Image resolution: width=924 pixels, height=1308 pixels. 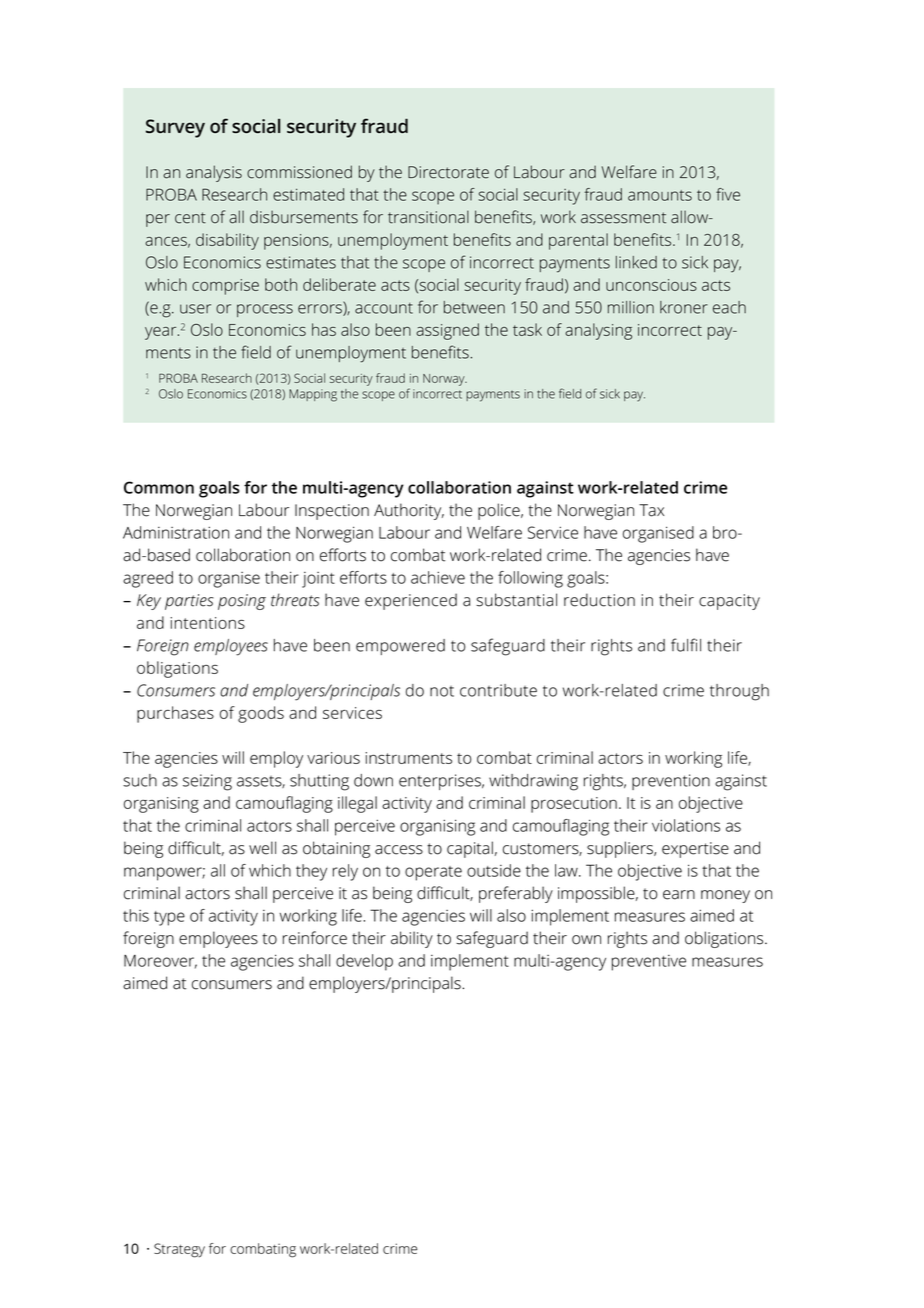 What do you see at coordinates (651, 510) in the image?
I see `Tax` at bounding box center [651, 510].
